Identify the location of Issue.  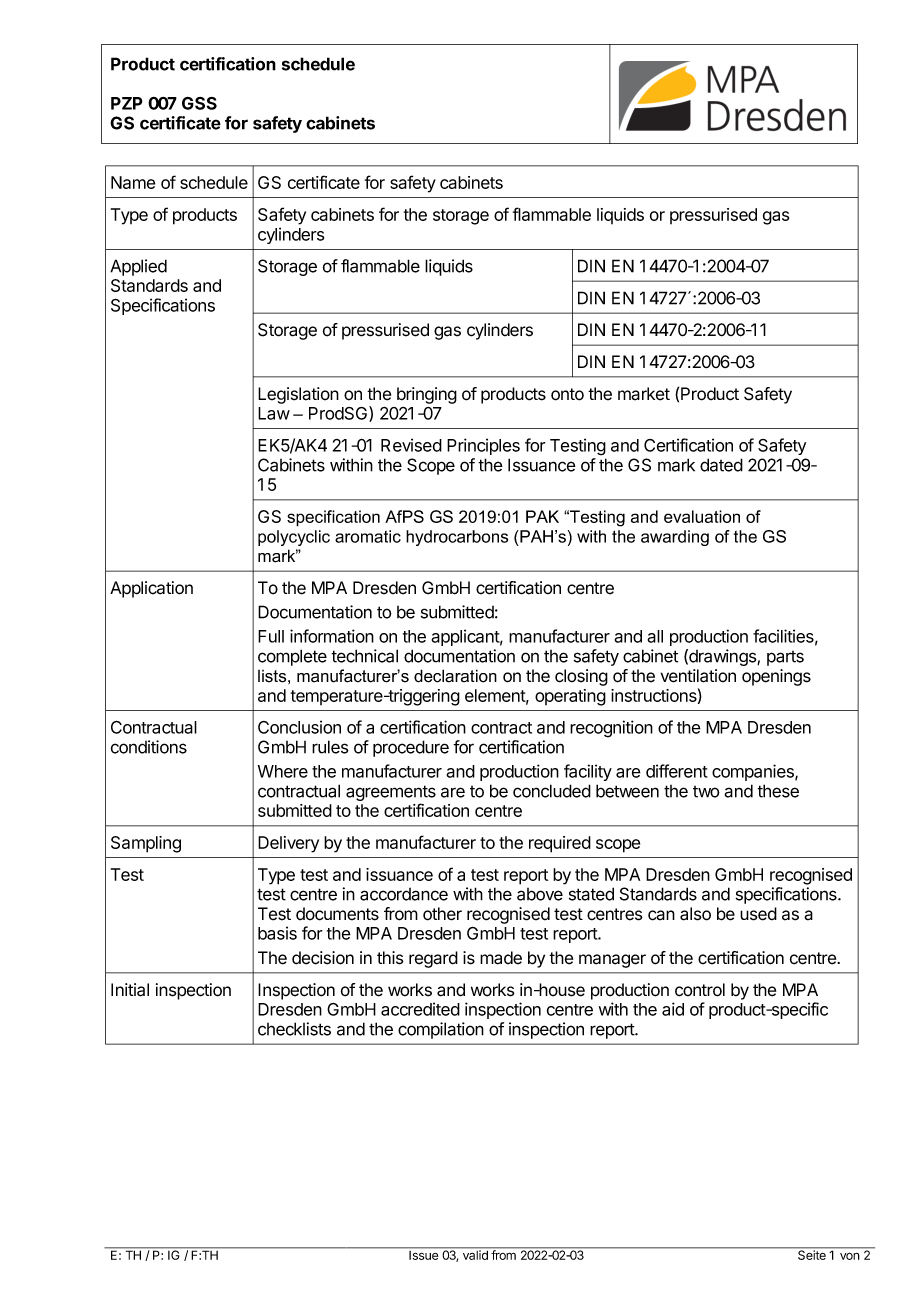
(424, 1254).
